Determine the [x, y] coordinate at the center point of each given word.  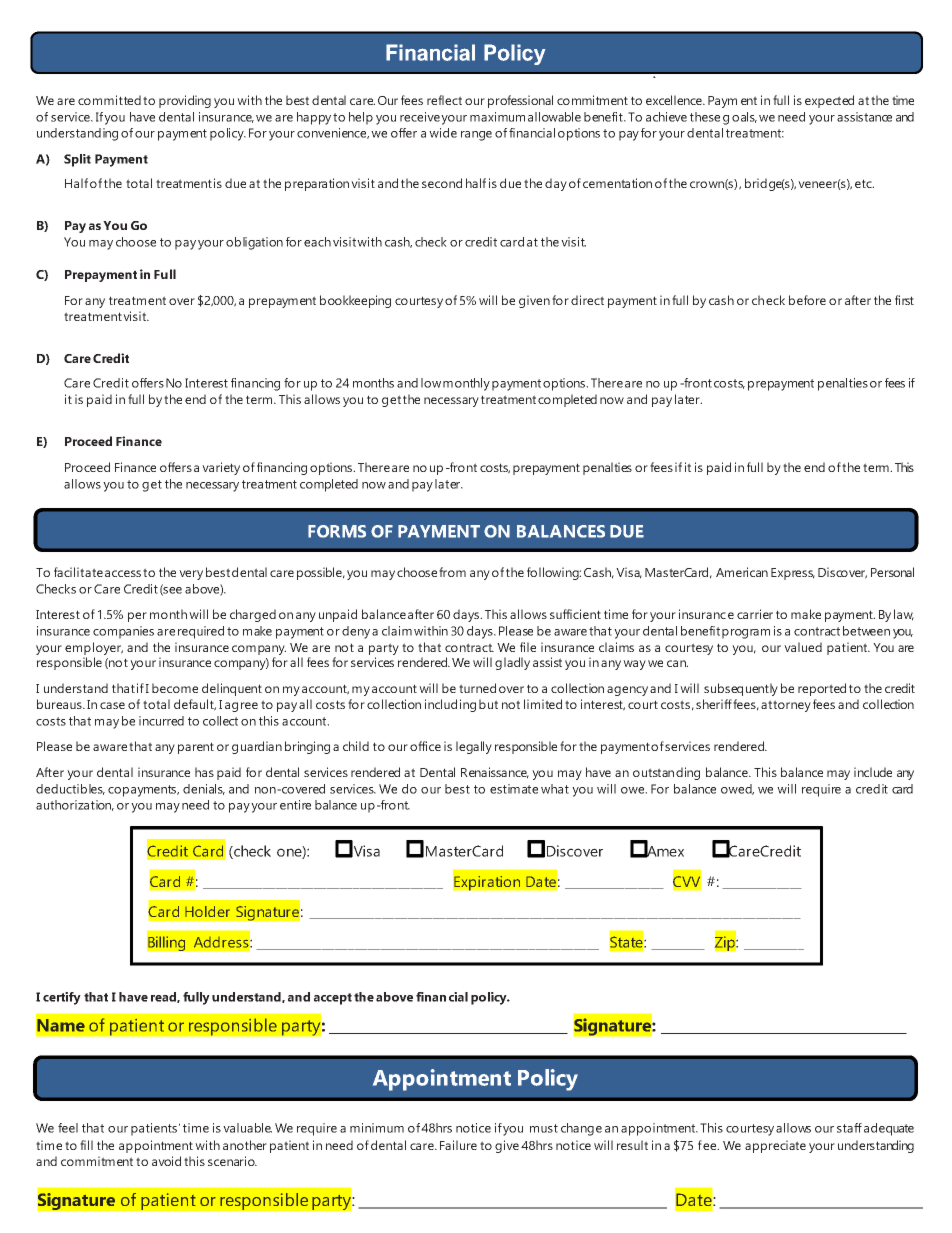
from [452, 572]
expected [829, 101]
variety [221, 468]
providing [185, 101]
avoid [166, 1161]
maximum [497, 117]
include [873, 772]
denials [204, 789]
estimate [514, 789]
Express [793, 574]
